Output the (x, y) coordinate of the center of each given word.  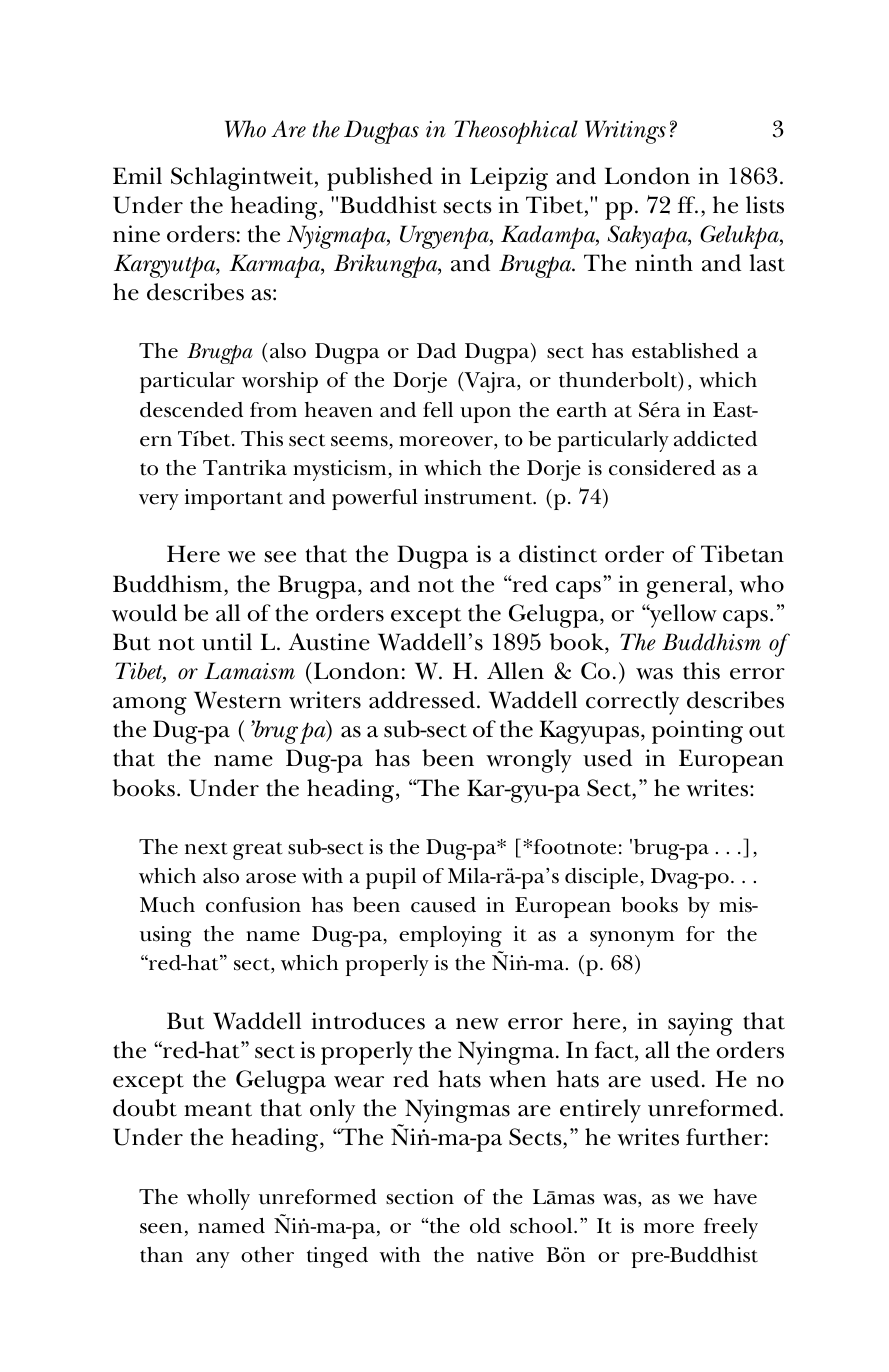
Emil (137, 175)
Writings (625, 132)
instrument (479, 497)
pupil (391, 878)
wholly (218, 1199)
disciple (601, 878)
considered (662, 468)
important (234, 499)
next (206, 848)
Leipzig (509, 179)
